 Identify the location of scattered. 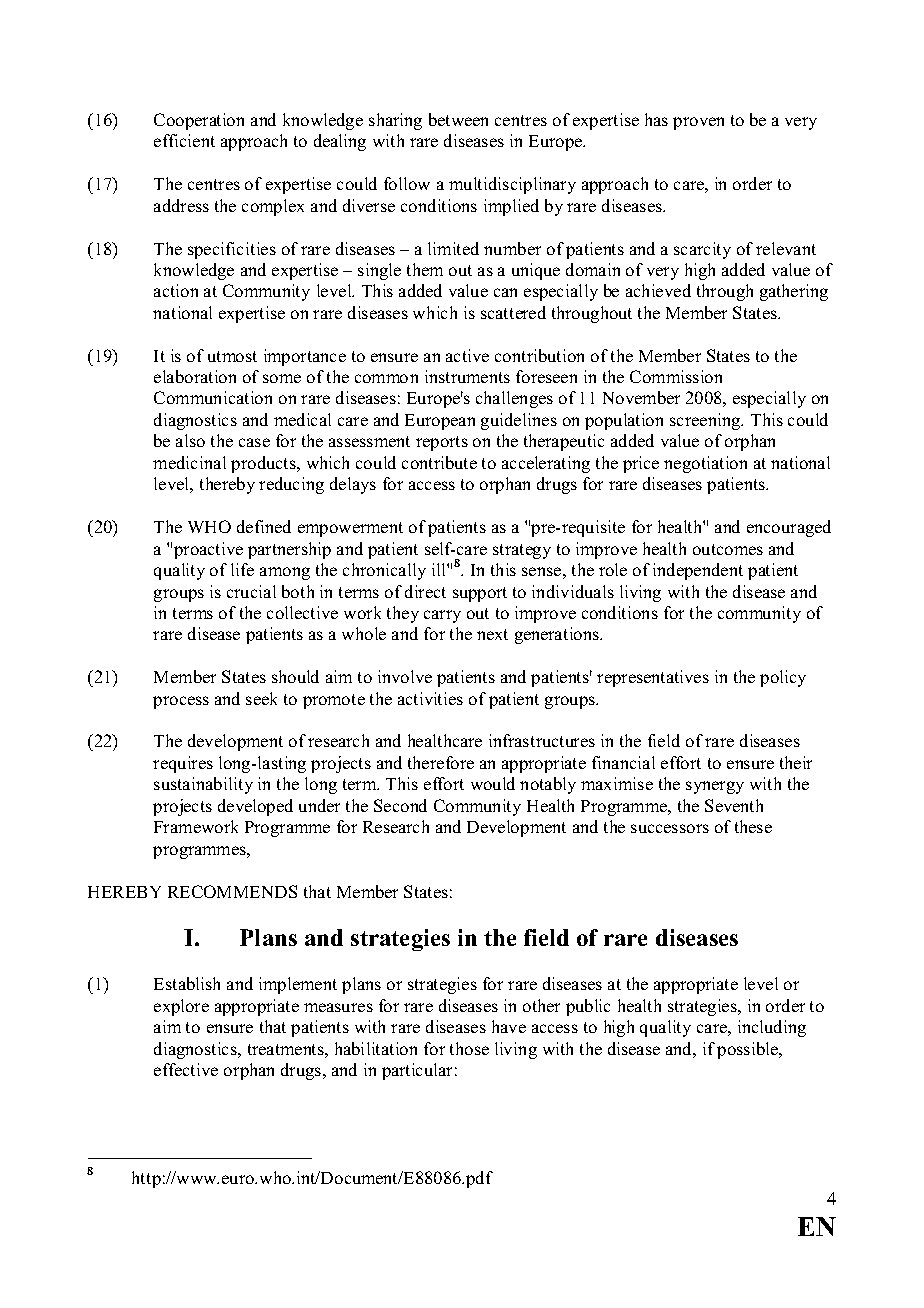
(513, 312).
